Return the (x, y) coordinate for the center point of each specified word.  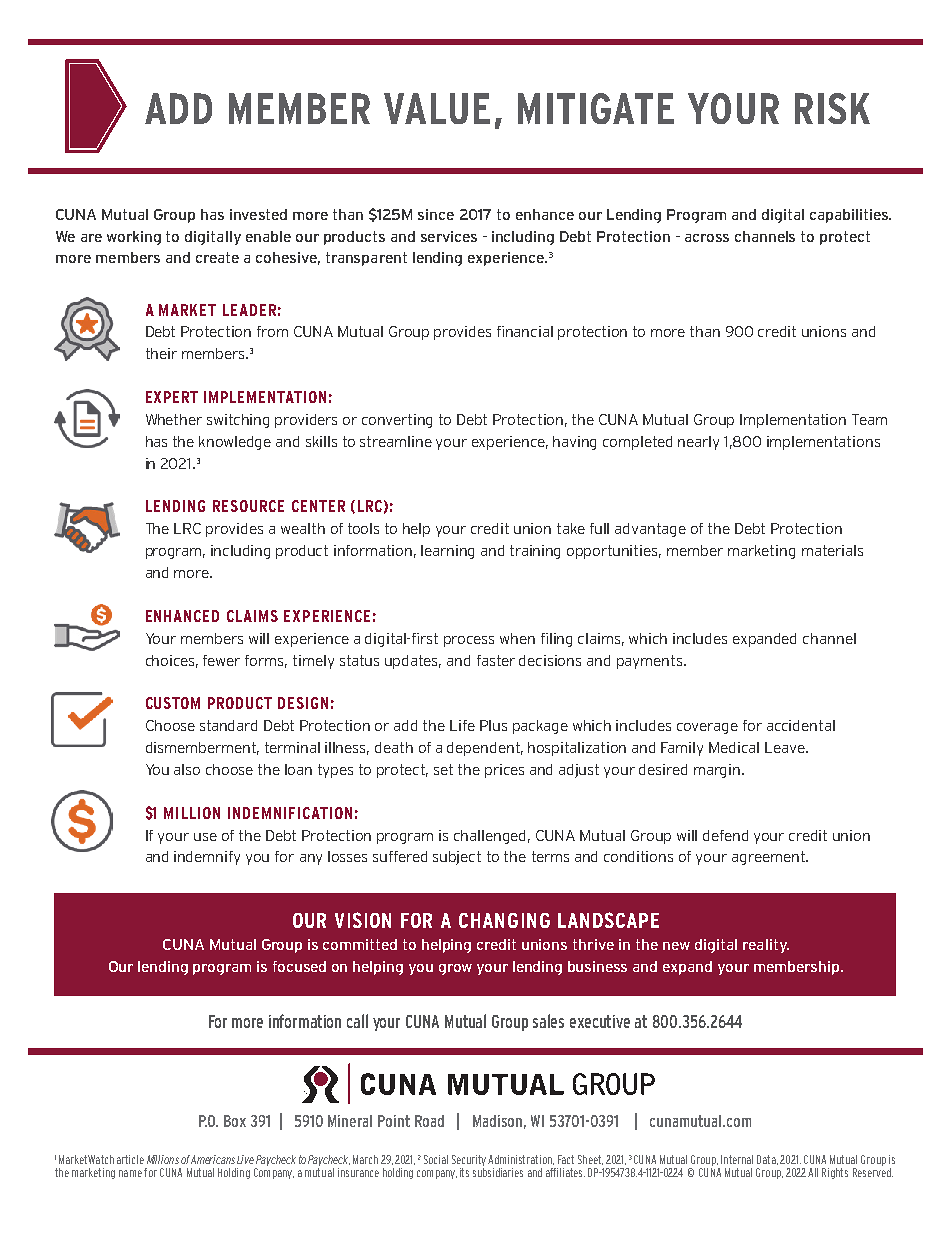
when (517, 638)
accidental (801, 725)
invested (258, 214)
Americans (213, 1159)
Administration (521, 1160)
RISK (832, 108)
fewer (221, 660)
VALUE (437, 108)
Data (767, 1160)
